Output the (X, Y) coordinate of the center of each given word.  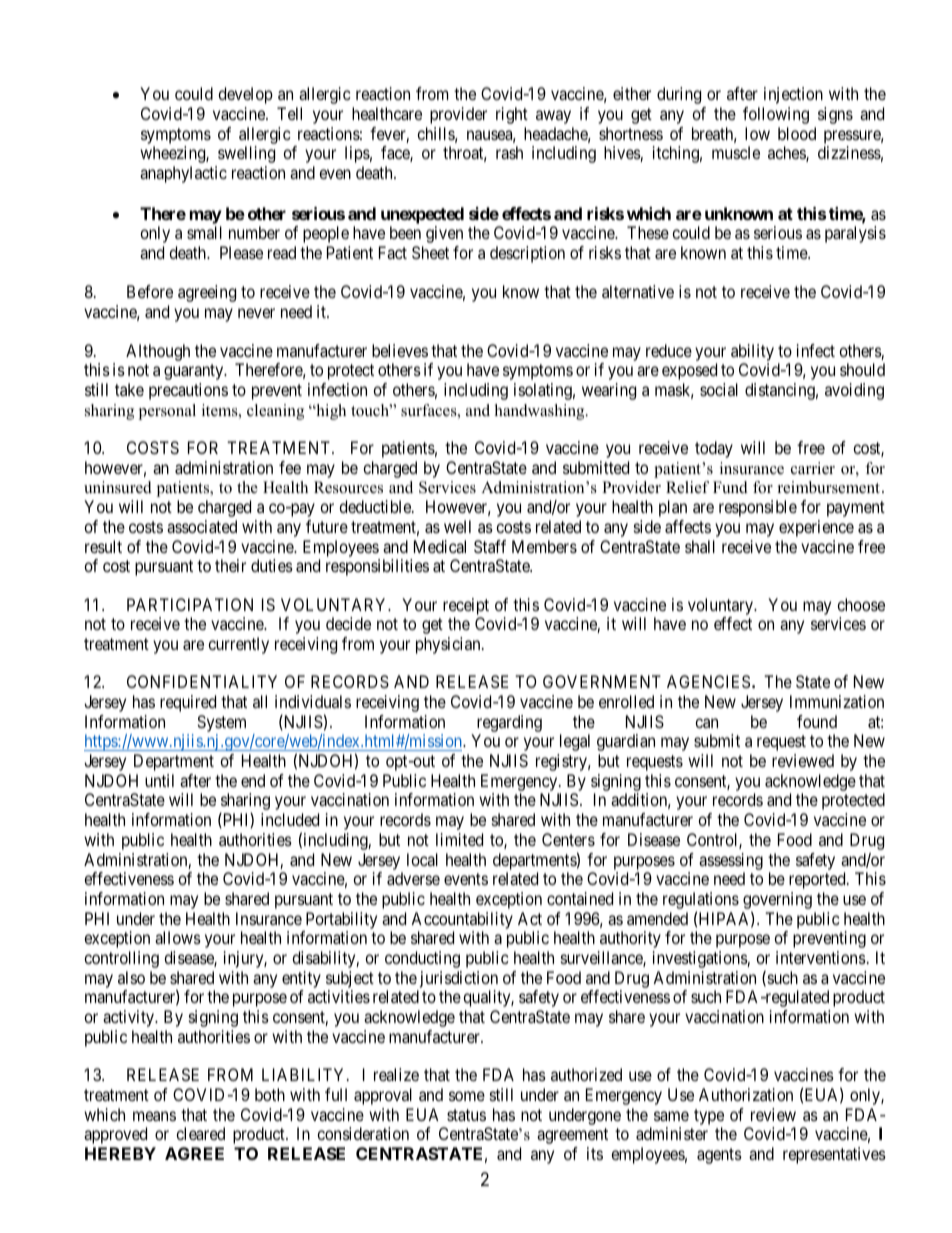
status (466, 1115)
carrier (813, 468)
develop (245, 95)
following (776, 115)
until (159, 780)
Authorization (746, 1094)
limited (459, 839)
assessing (731, 861)
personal (167, 412)
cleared (200, 1133)
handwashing (541, 412)
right (512, 115)
